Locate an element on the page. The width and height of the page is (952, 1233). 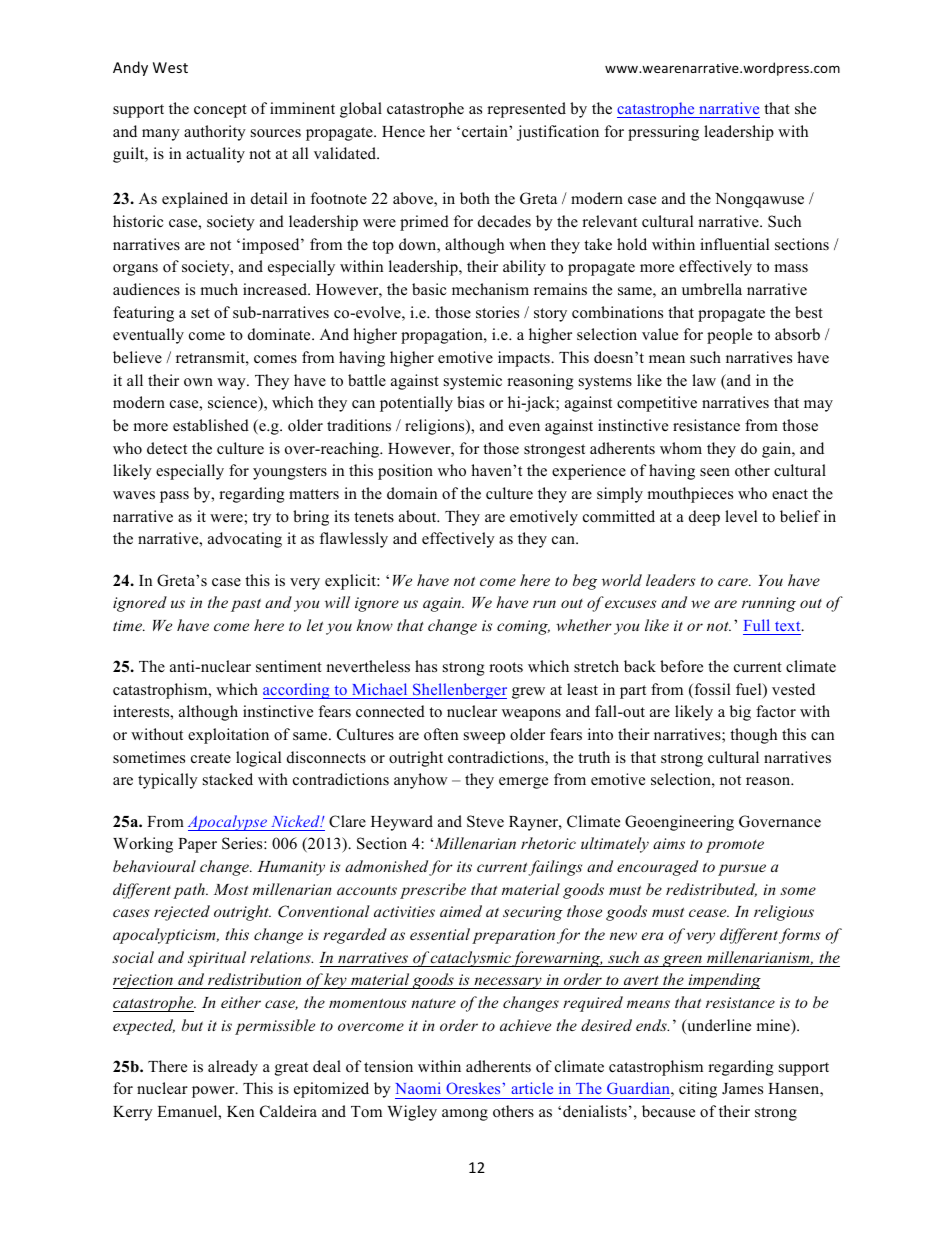
big is located at coordinates (740, 713).
